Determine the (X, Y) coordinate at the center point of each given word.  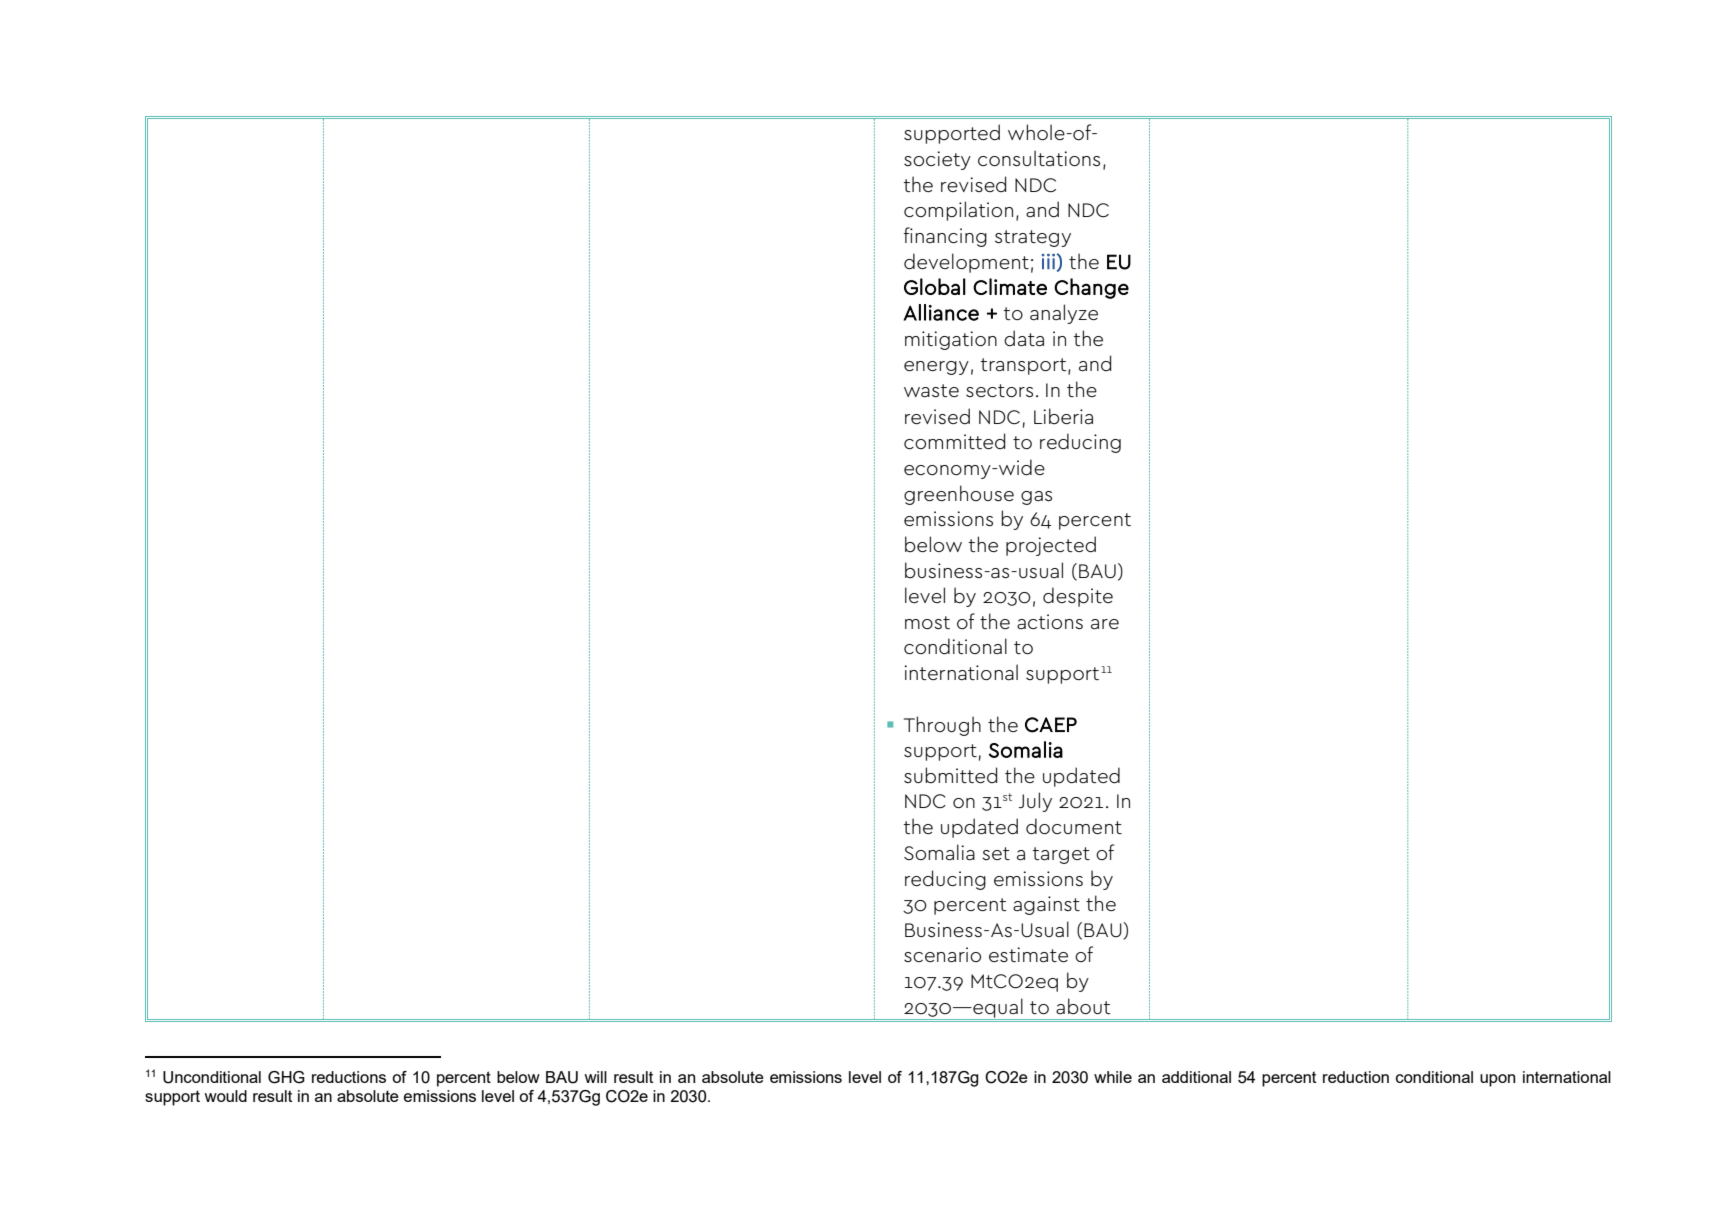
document (1074, 826)
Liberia (1063, 416)
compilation (958, 211)
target (1061, 855)
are (1105, 624)
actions (1050, 621)
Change (1091, 288)
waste (931, 390)
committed (954, 441)
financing (945, 237)
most (927, 622)
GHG (286, 1077)
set (996, 853)
